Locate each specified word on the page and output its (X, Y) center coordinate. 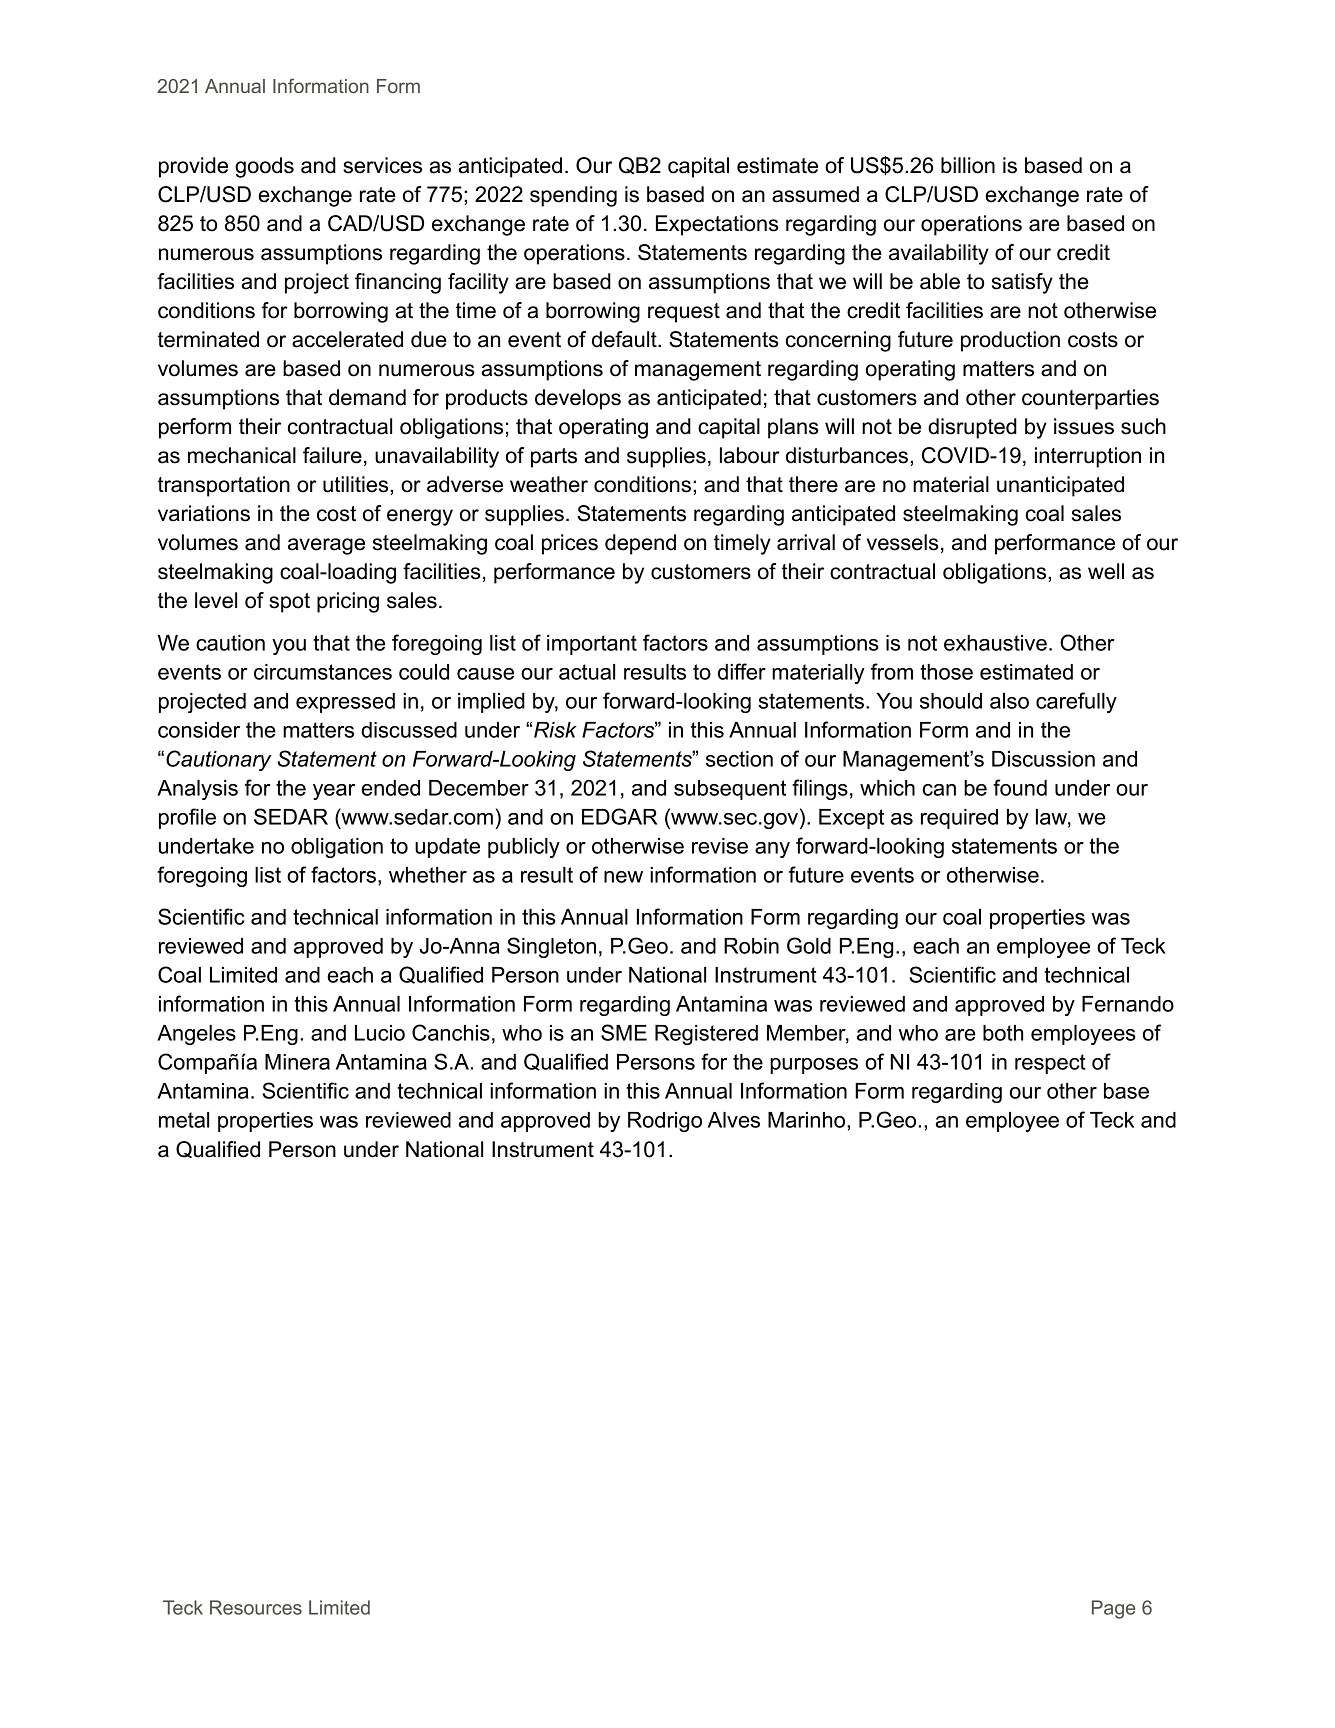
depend (640, 544)
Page (1113, 1609)
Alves (734, 1120)
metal (184, 1120)
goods (264, 167)
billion (968, 165)
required (959, 819)
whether (428, 875)
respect (1050, 1064)
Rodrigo (665, 1122)
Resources (256, 1607)
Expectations (717, 225)
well (1106, 571)
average (326, 546)
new (623, 877)
